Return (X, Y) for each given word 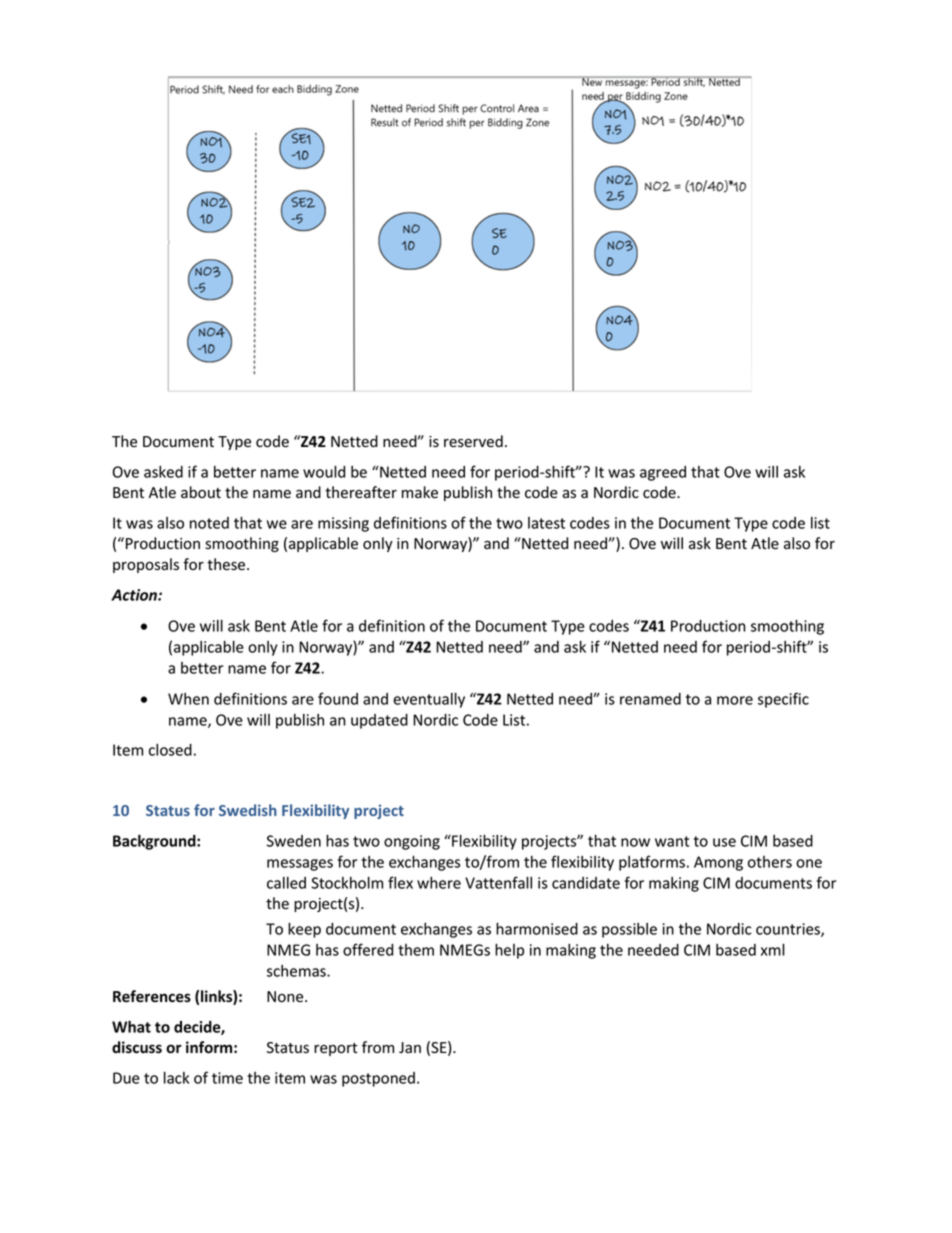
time (227, 1078)
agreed (663, 473)
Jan (410, 1047)
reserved (473, 441)
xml (773, 949)
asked (163, 472)
